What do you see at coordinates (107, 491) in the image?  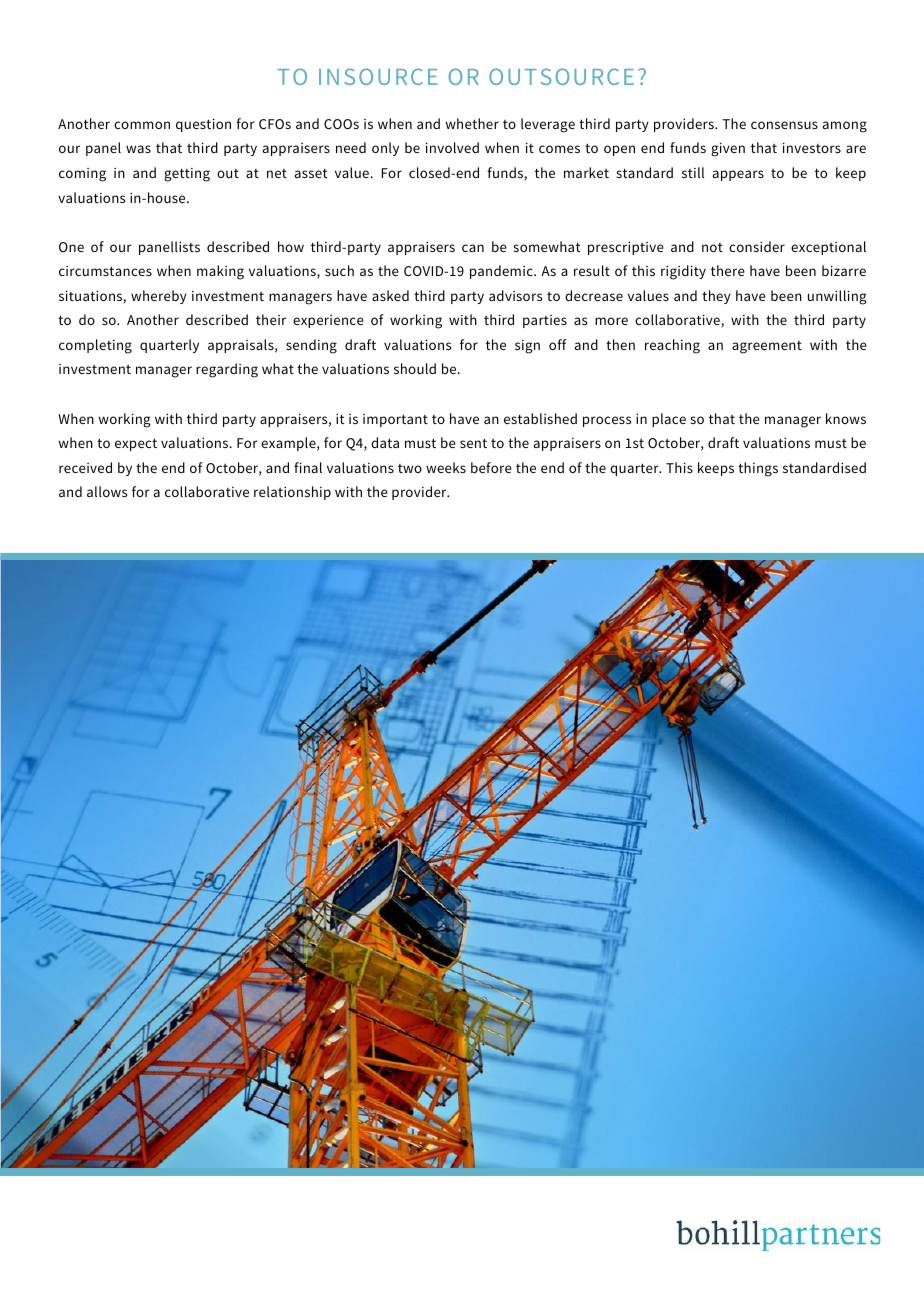 I see `allows` at bounding box center [107, 491].
